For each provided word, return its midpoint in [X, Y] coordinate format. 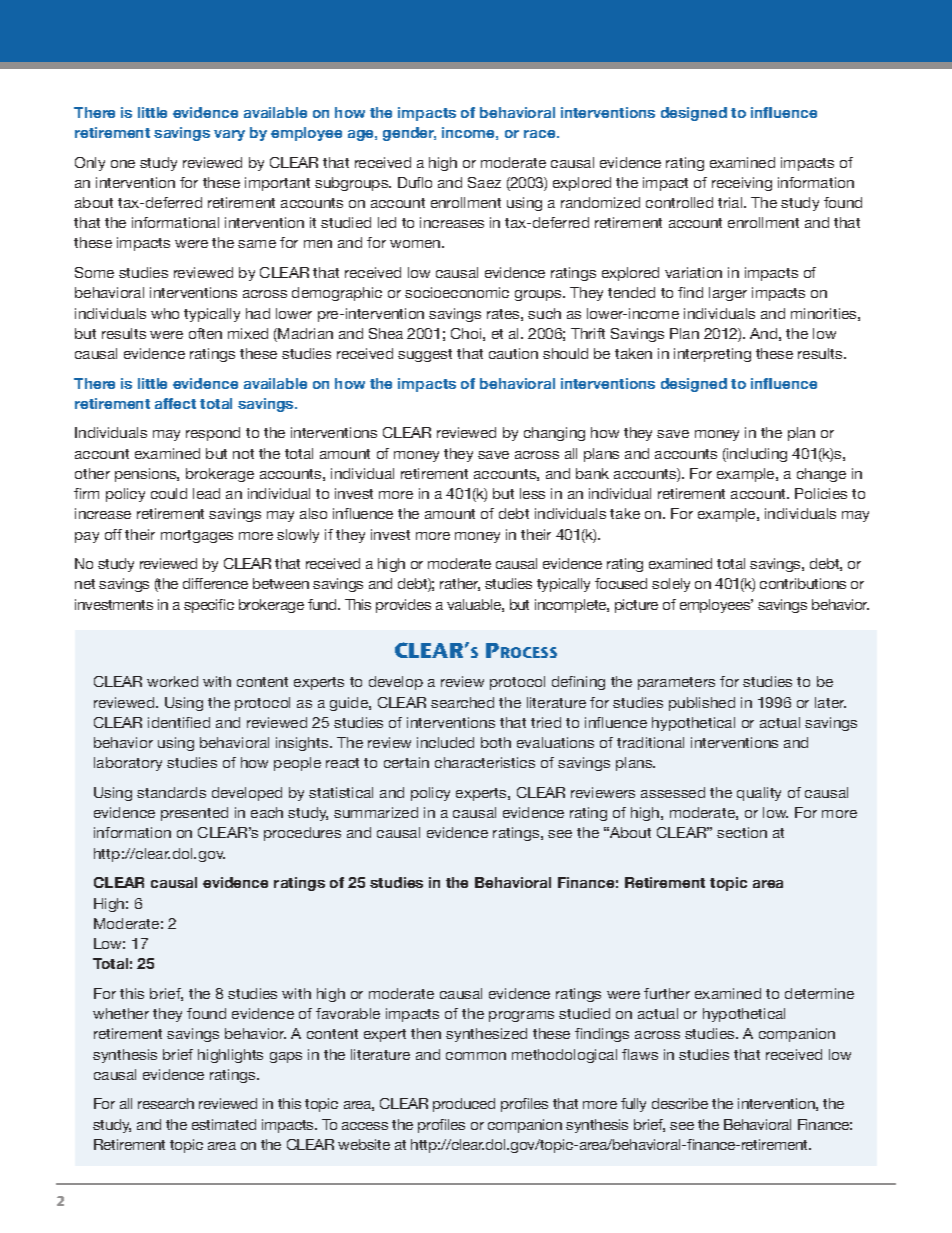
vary [229, 135]
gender [409, 134]
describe [680, 1103]
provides [403, 606]
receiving [742, 184]
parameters [676, 683]
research [166, 1103]
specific [209, 606]
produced [464, 1105]
